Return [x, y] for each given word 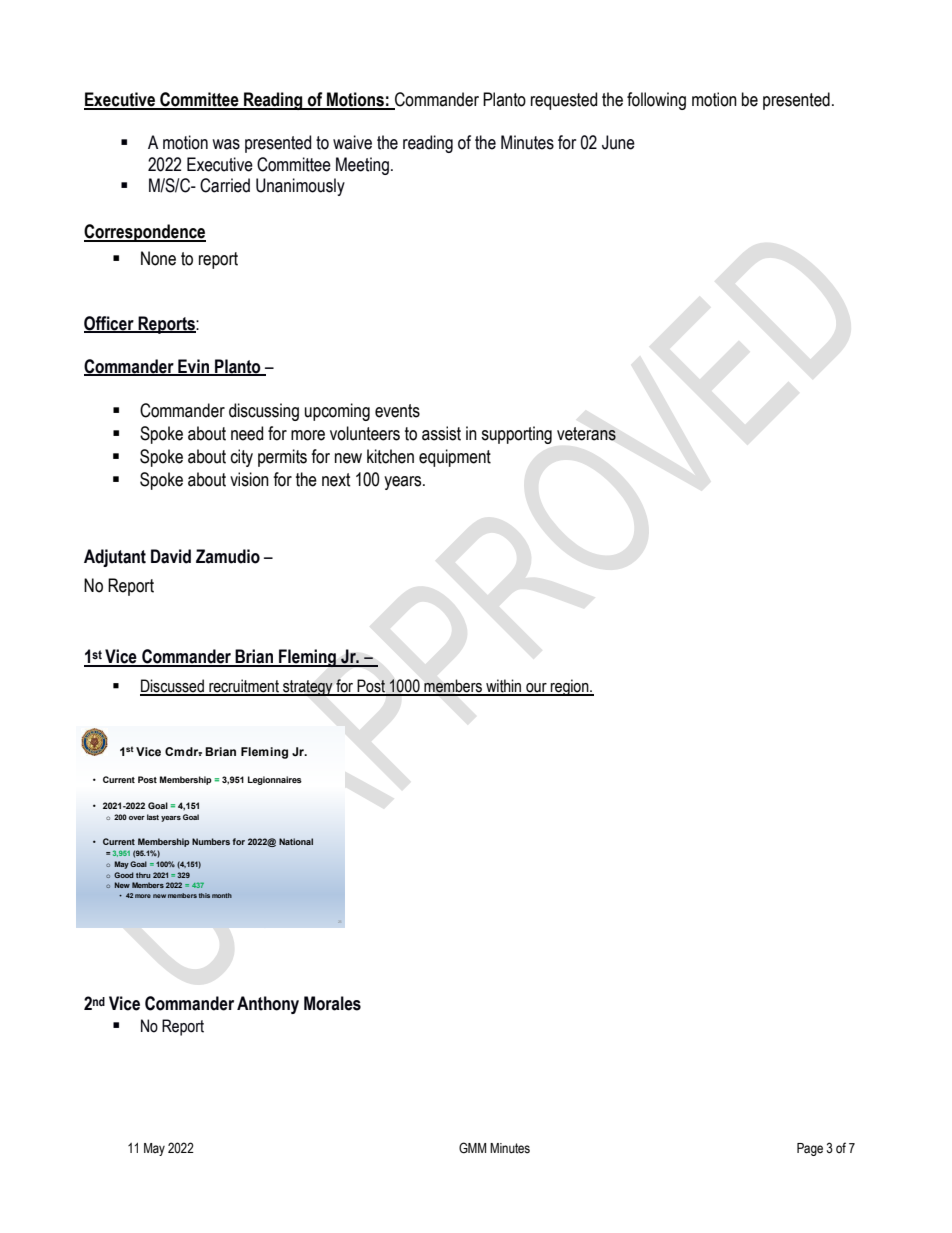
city [242, 458]
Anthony [268, 1005]
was [226, 144]
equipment [455, 458]
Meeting [362, 166]
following [656, 101]
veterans [586, 434]
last [153, 817]
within [504, 687]
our [536, 689]
